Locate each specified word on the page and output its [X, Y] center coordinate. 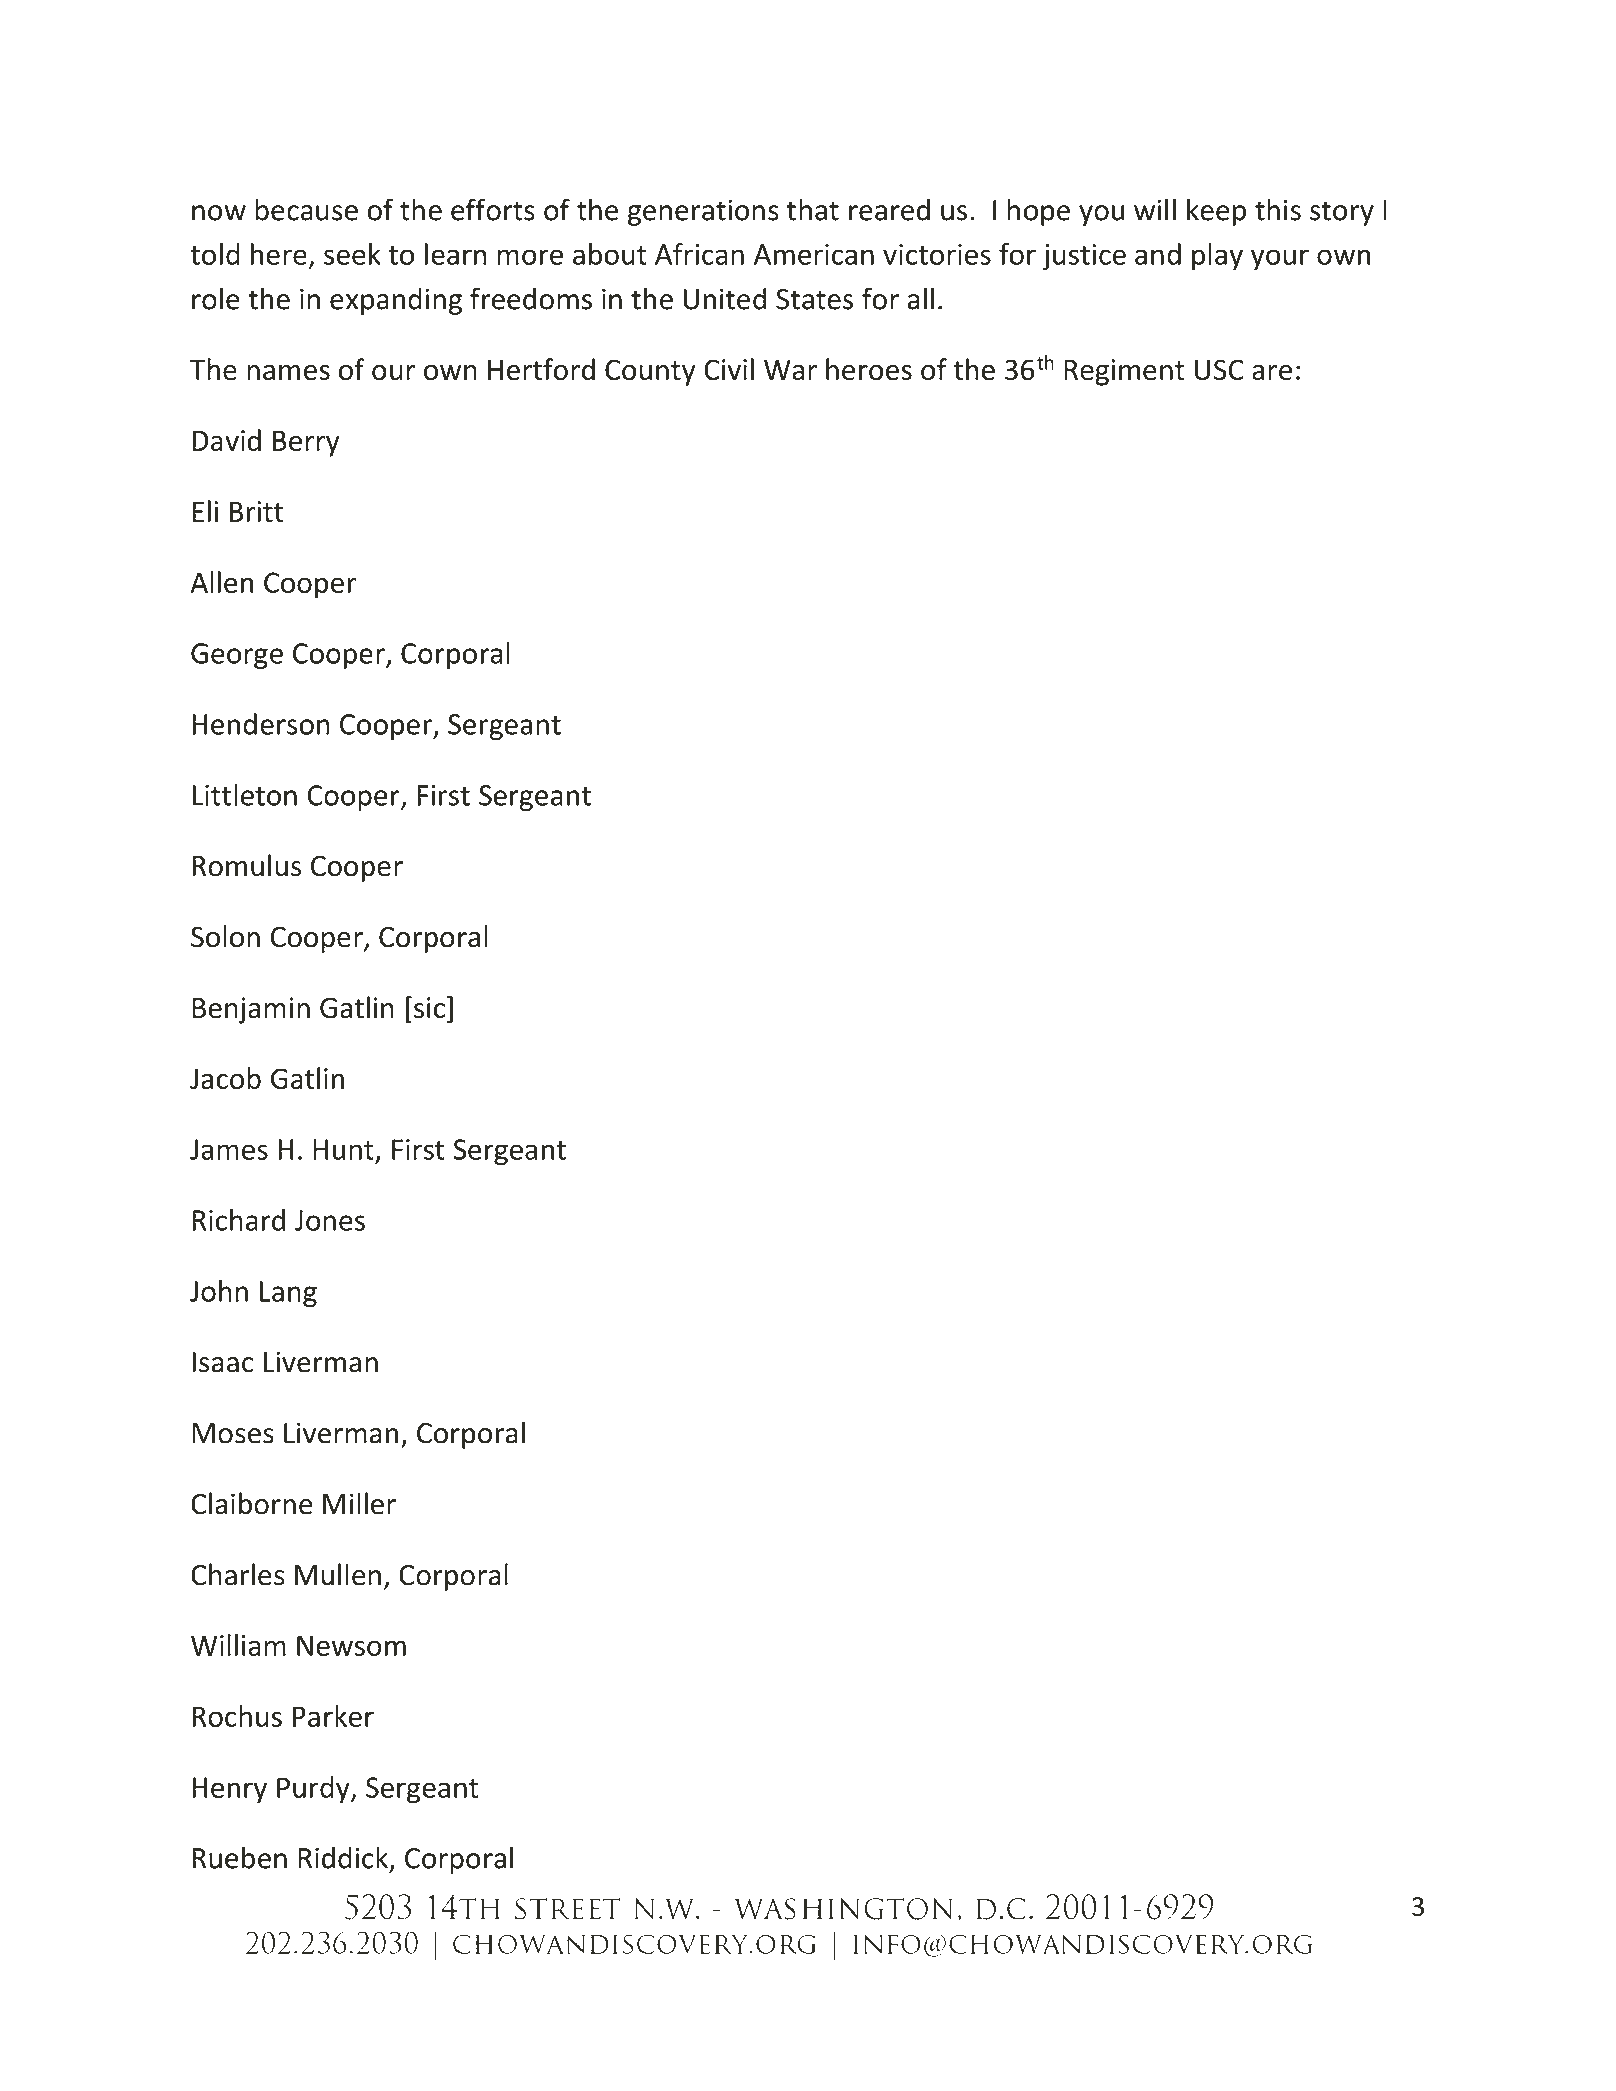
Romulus [246, 865]
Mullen [338, 1574]
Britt [256, 511]
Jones [330, 1220]
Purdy [314, 1790]
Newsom [351, 1645]
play [1217, 257]
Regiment [1124, 372]
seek [352, 254]
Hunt [343, 1149]
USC [1219, 369]
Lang [288, 1294]
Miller [359, 1503]
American [814, 254]
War [790, 369]
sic [429, 1008]
